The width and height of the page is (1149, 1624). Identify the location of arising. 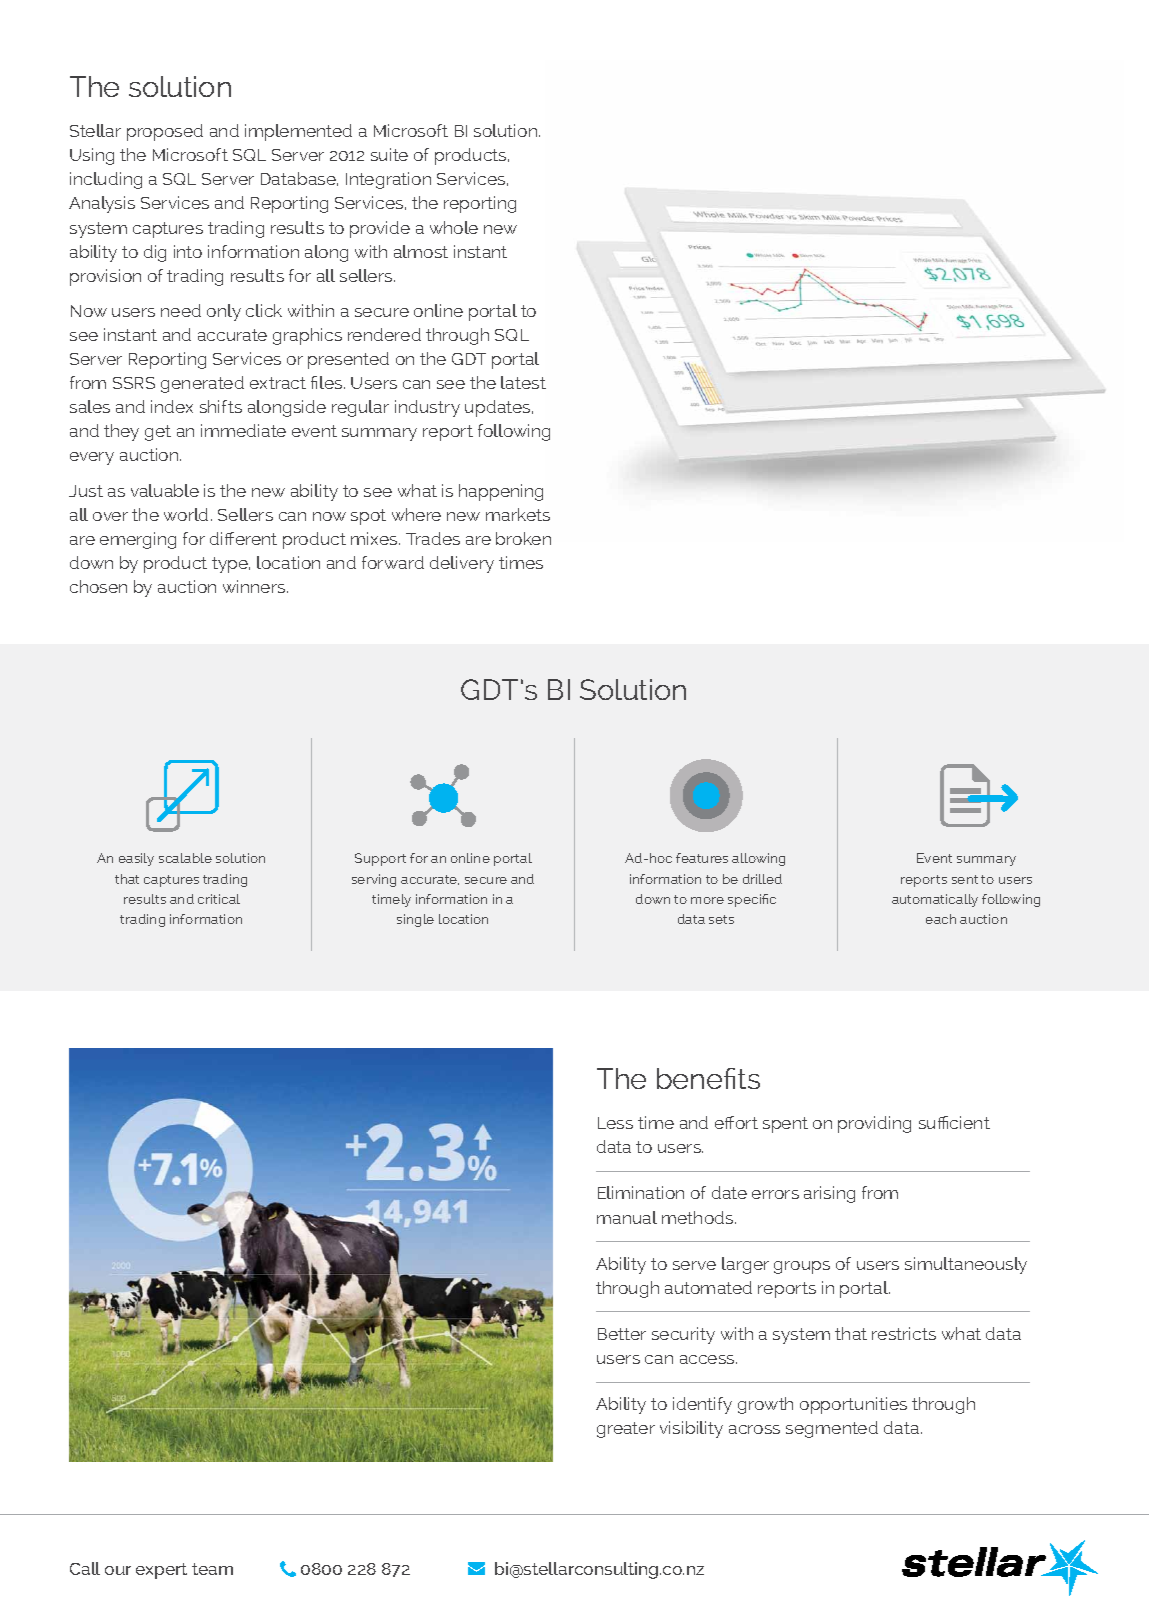
(829, 1194).
